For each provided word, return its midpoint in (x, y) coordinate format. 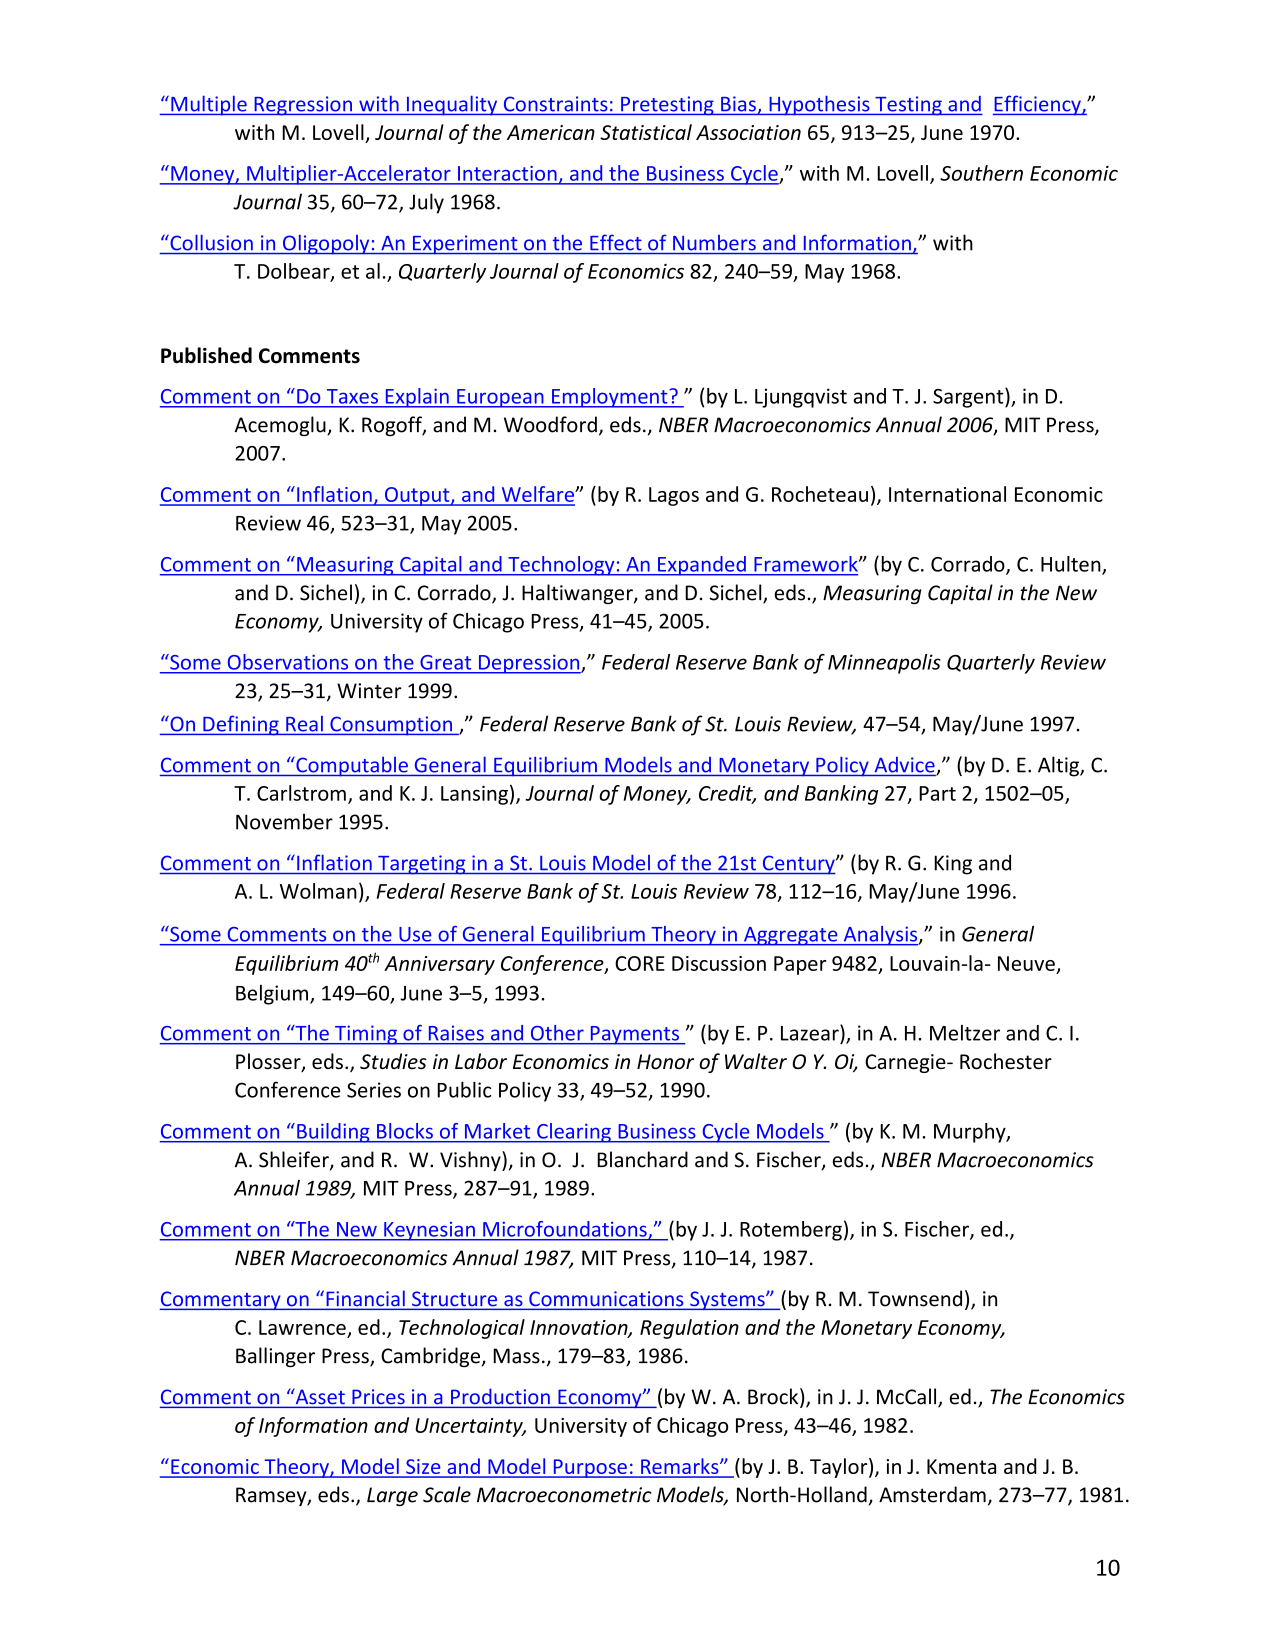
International (947, 494)
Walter (756, 1061)
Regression (303, 106)
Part (937, 793)
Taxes (352, 396)
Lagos (674, 496)
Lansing (474, 795)
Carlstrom (301, 793)
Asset (319, 1396)
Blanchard (642, 1159)
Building (333, 1133)
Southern (981, 173)
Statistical (646, 132)
